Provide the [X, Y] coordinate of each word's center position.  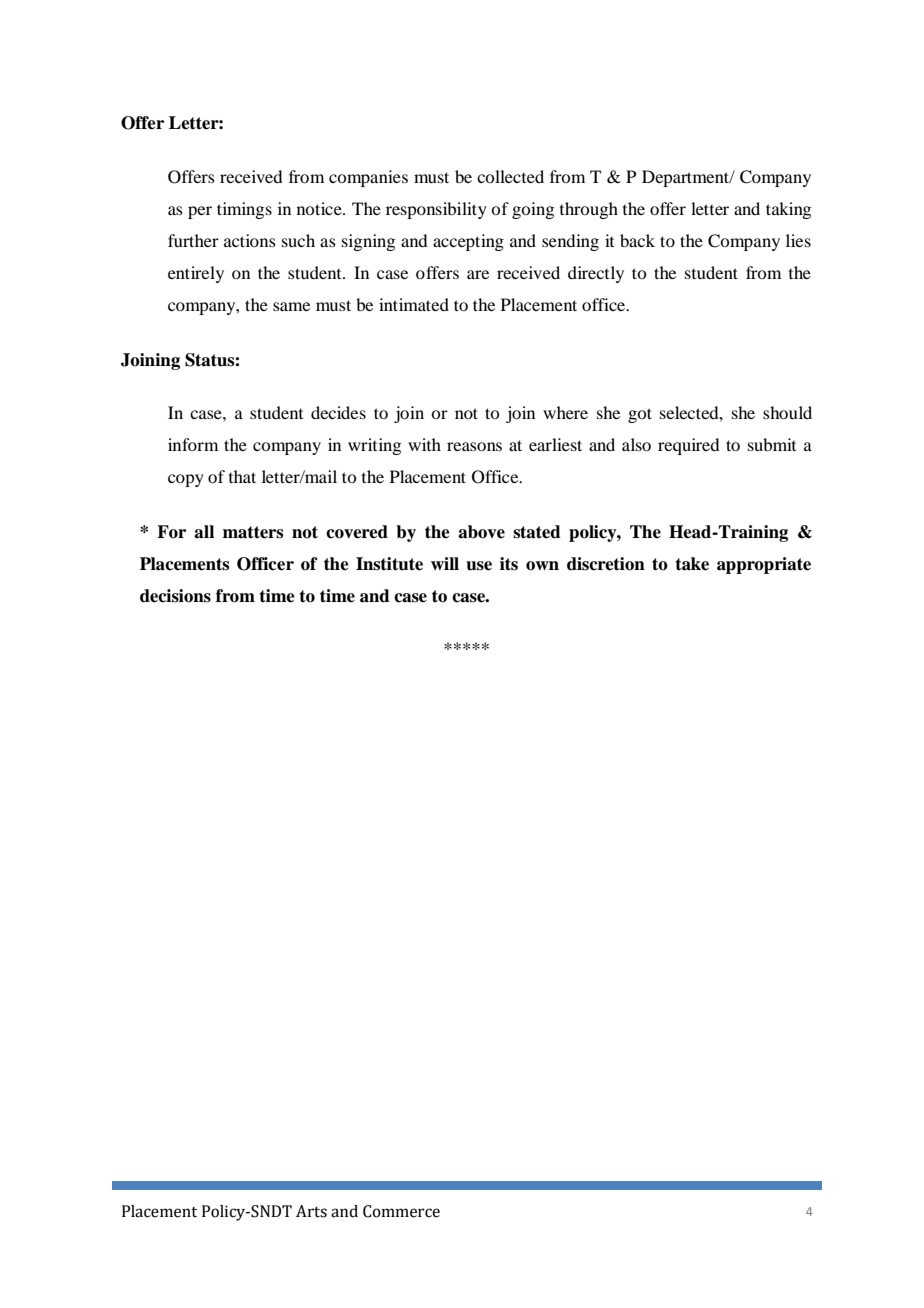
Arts [311, 1211]
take [692, 564]
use [479, 566]
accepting [468, 242]
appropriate [764, 565]
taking [788, 210]
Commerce [401, 1211]
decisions [175, 596]
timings [244, 210]
